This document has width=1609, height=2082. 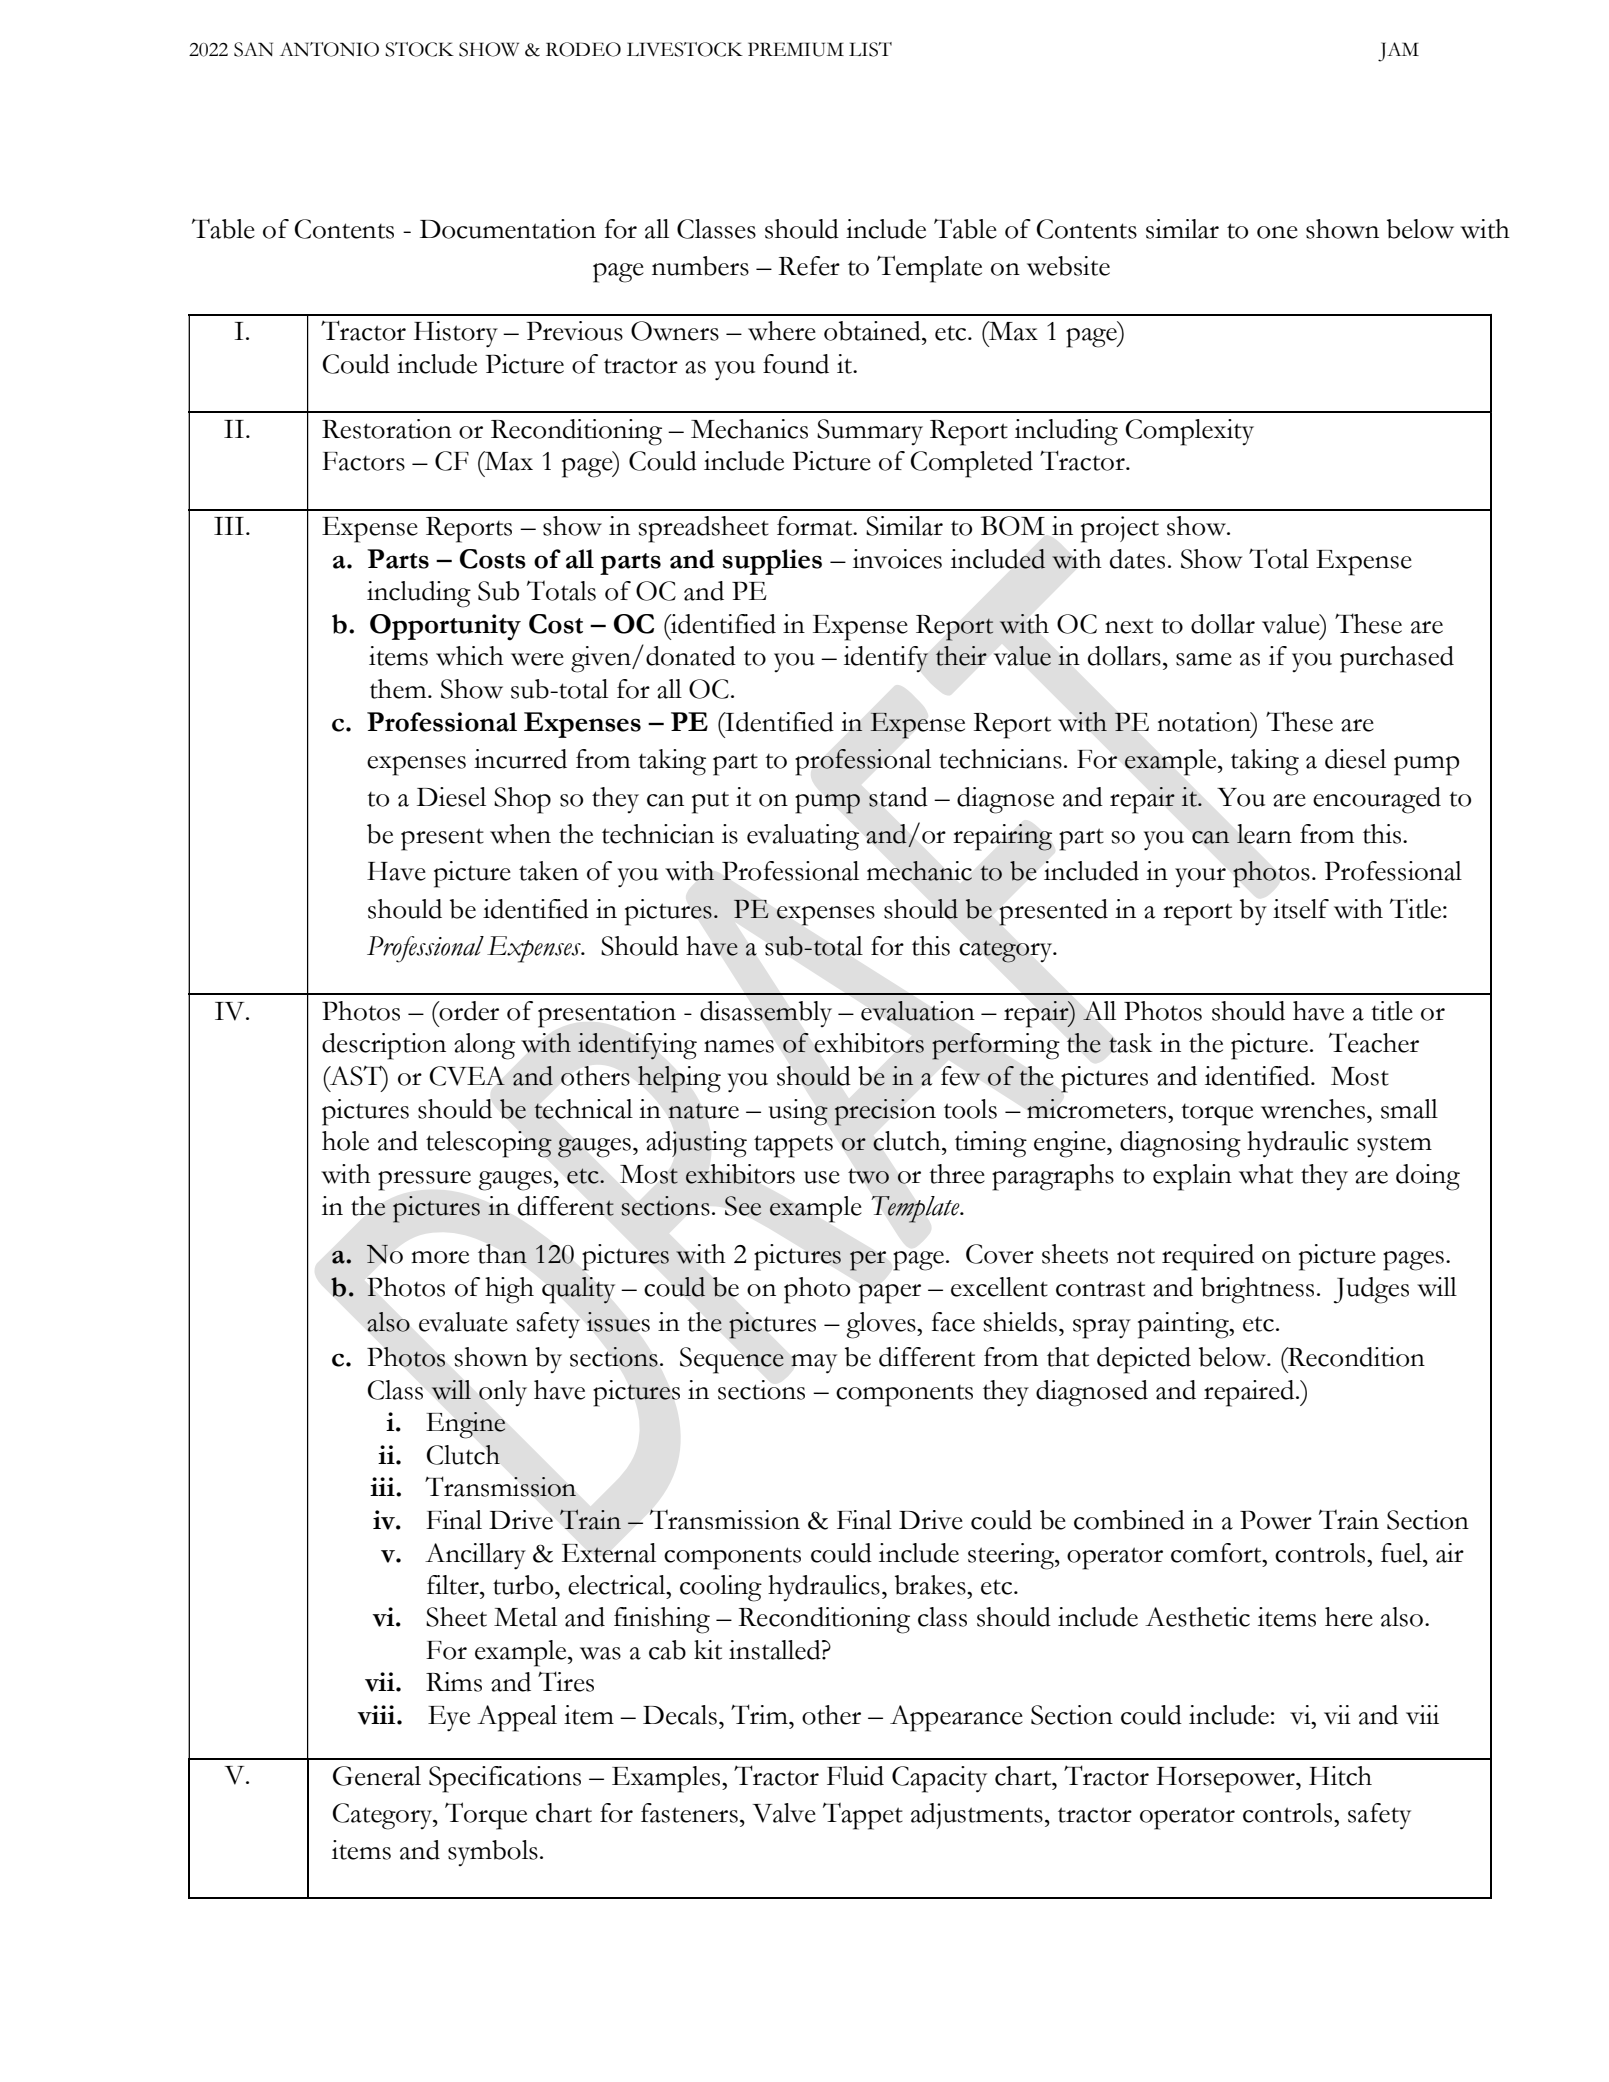 What do you see at coordinates (870, 49) in the document?
I see `LIST` at bounding box center [870, 49].
